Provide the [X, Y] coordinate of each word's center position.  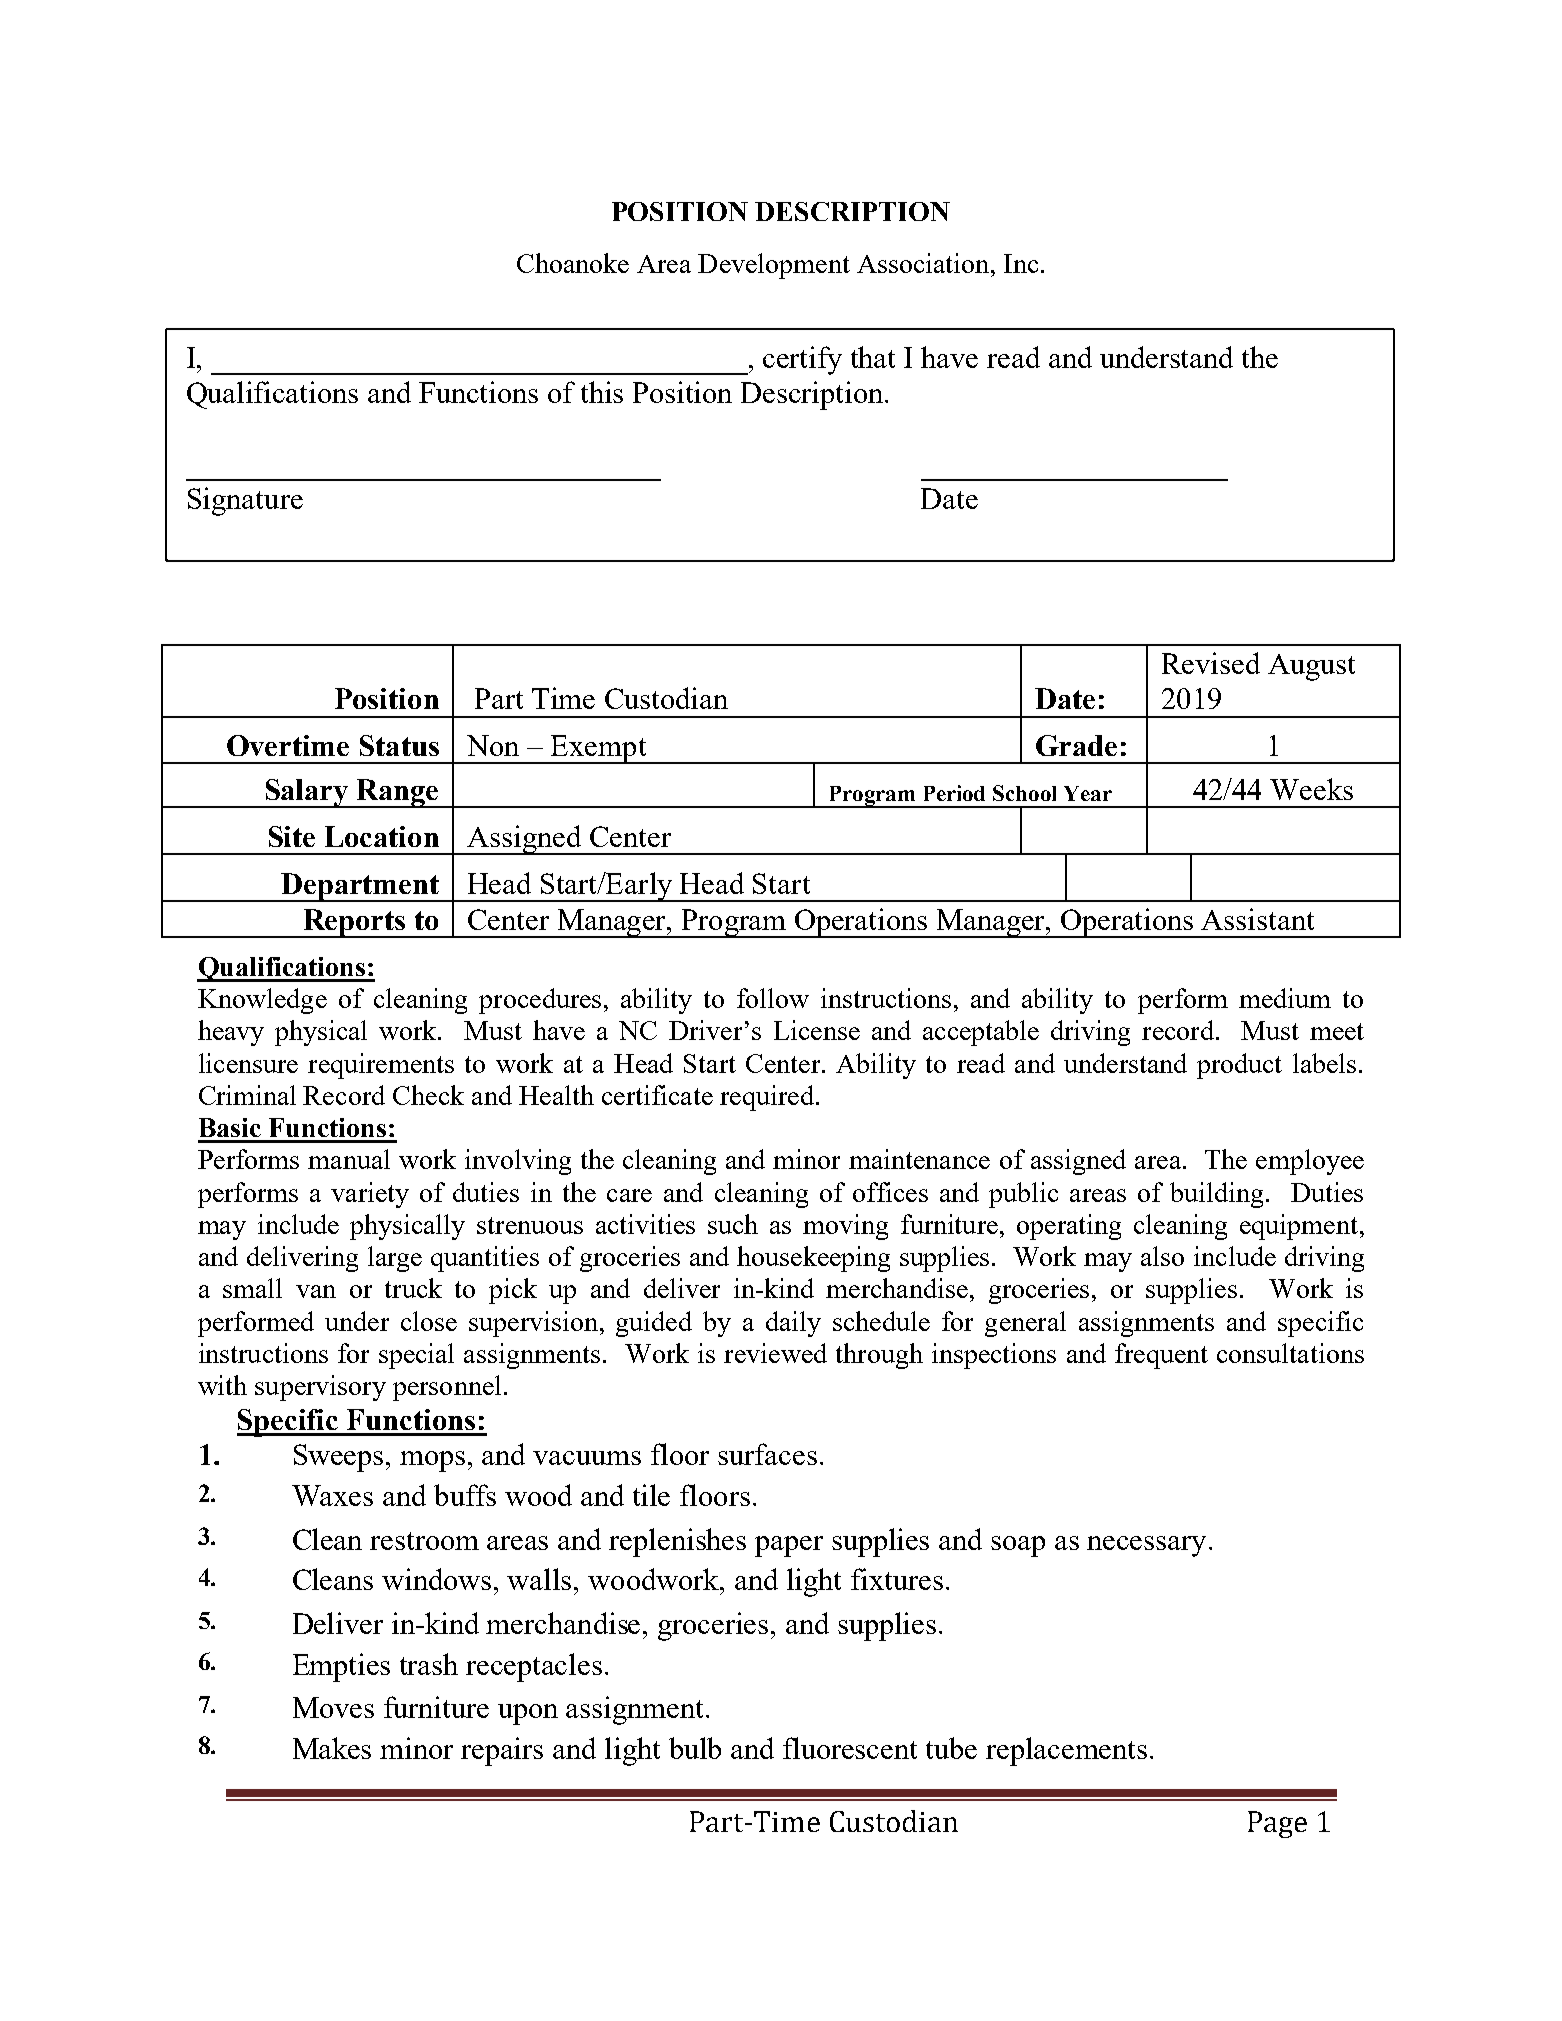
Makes [332, 1748]
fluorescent [850, 1748]
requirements [381, 1066]
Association [924, 263]
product [1239, 1066]
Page [1277, 1824]
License [817, 1030]
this [602, 392]
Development [774, 266]
